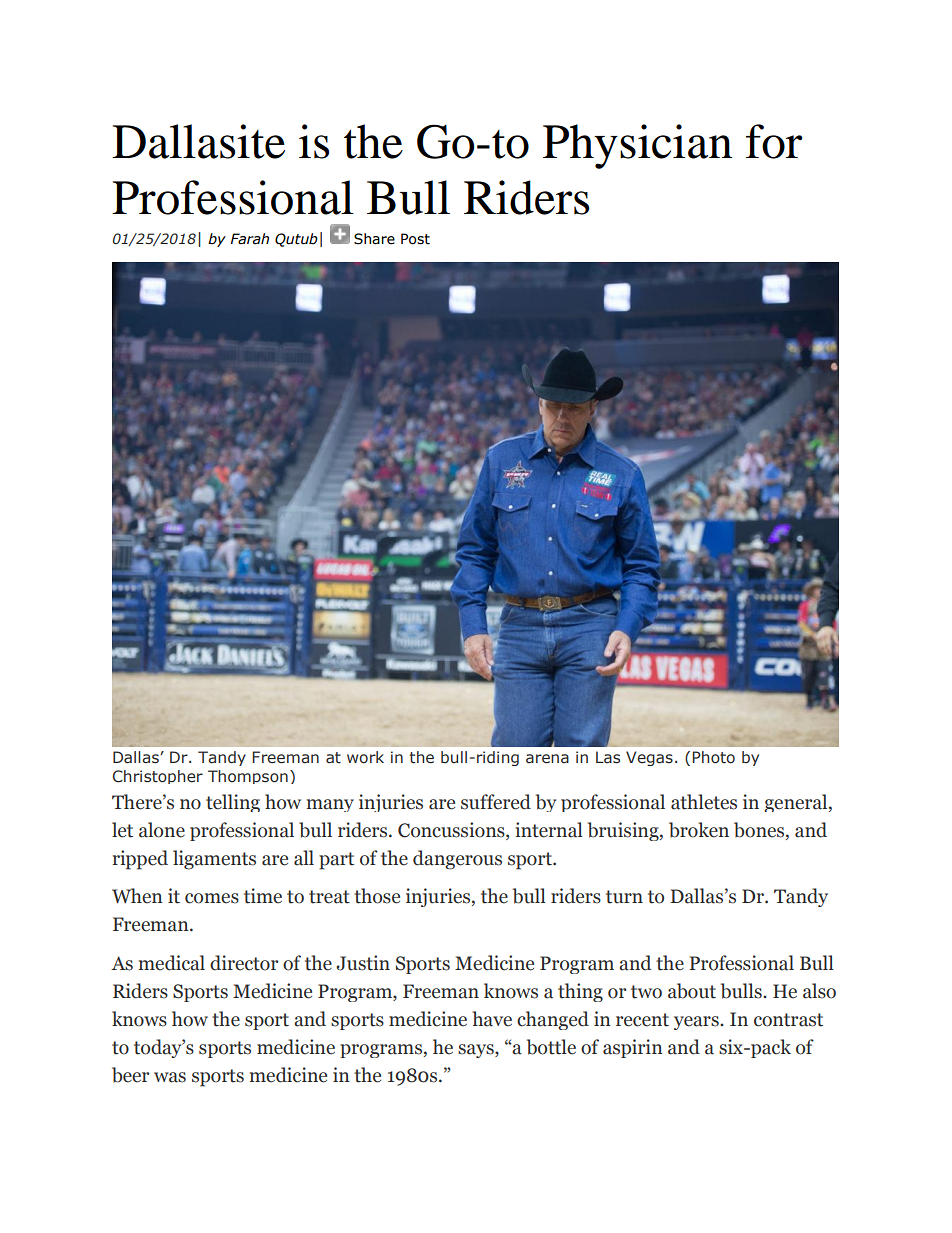 This screenshot has width=952, height=1233. Describe the element at coordinates (774, 141) in the screenshot. I see `for` at that location.
